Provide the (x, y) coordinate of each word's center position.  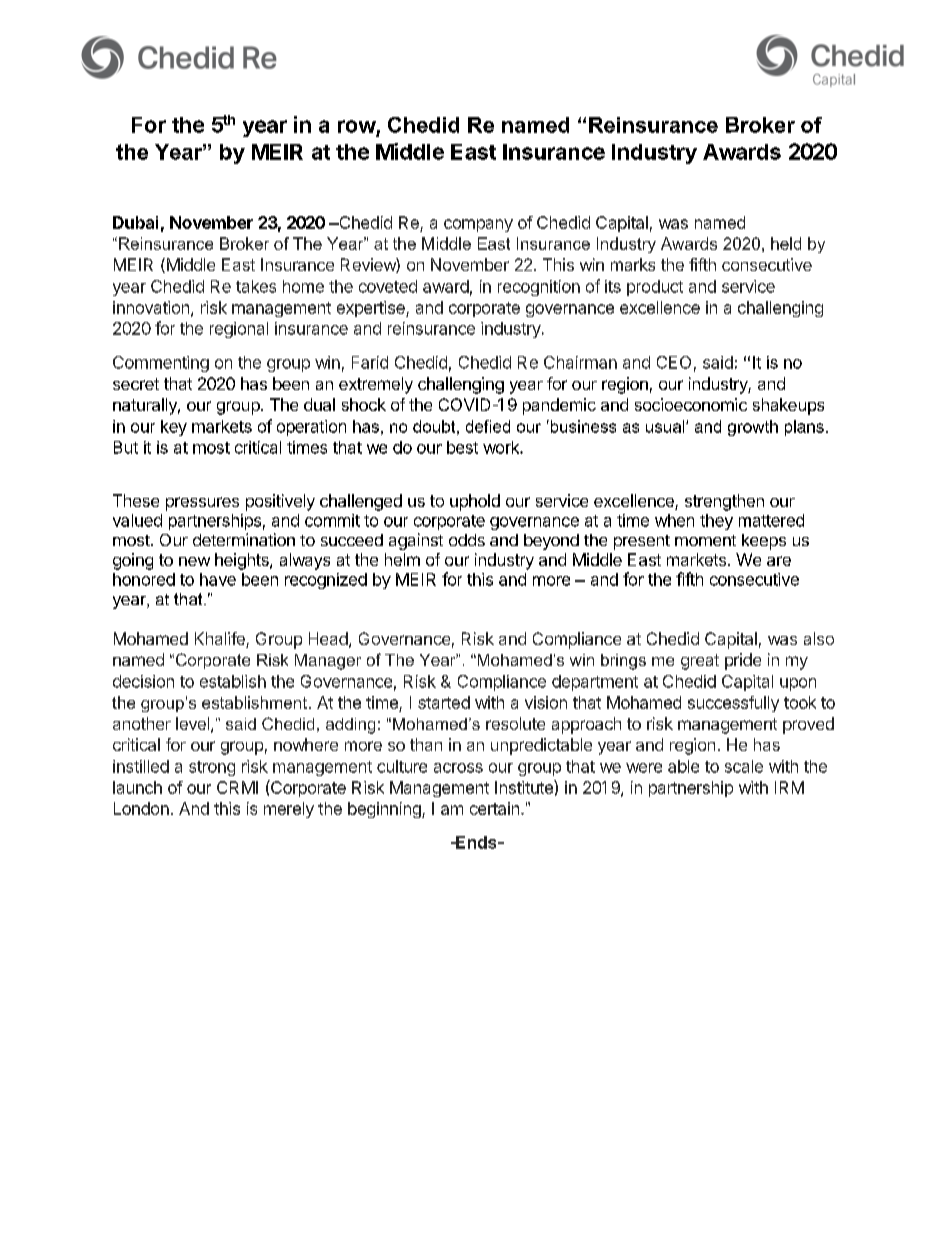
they (716, 522)
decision (143, 681)
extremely (376, 385)
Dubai (135, 222)
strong (212, 768)
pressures (202, 504)
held (786, 243)
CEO (674, 362)
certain (494, 808)
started (444, 702)
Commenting (161, 364)
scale (744, 766)
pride (743, 661)
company (478, 225)
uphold (475, 502)
